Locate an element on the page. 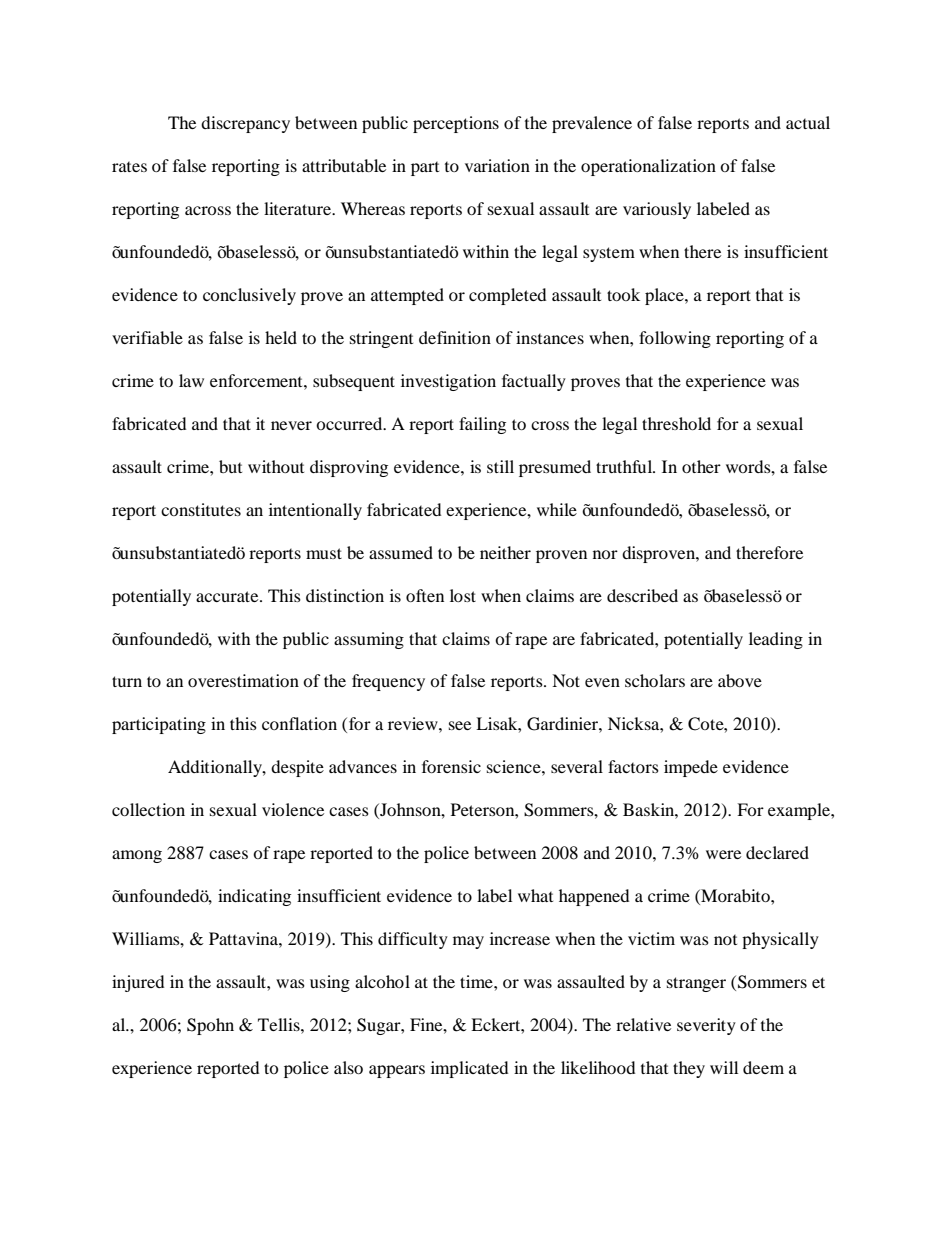  operationalization is located at coordinates (648, 167).
